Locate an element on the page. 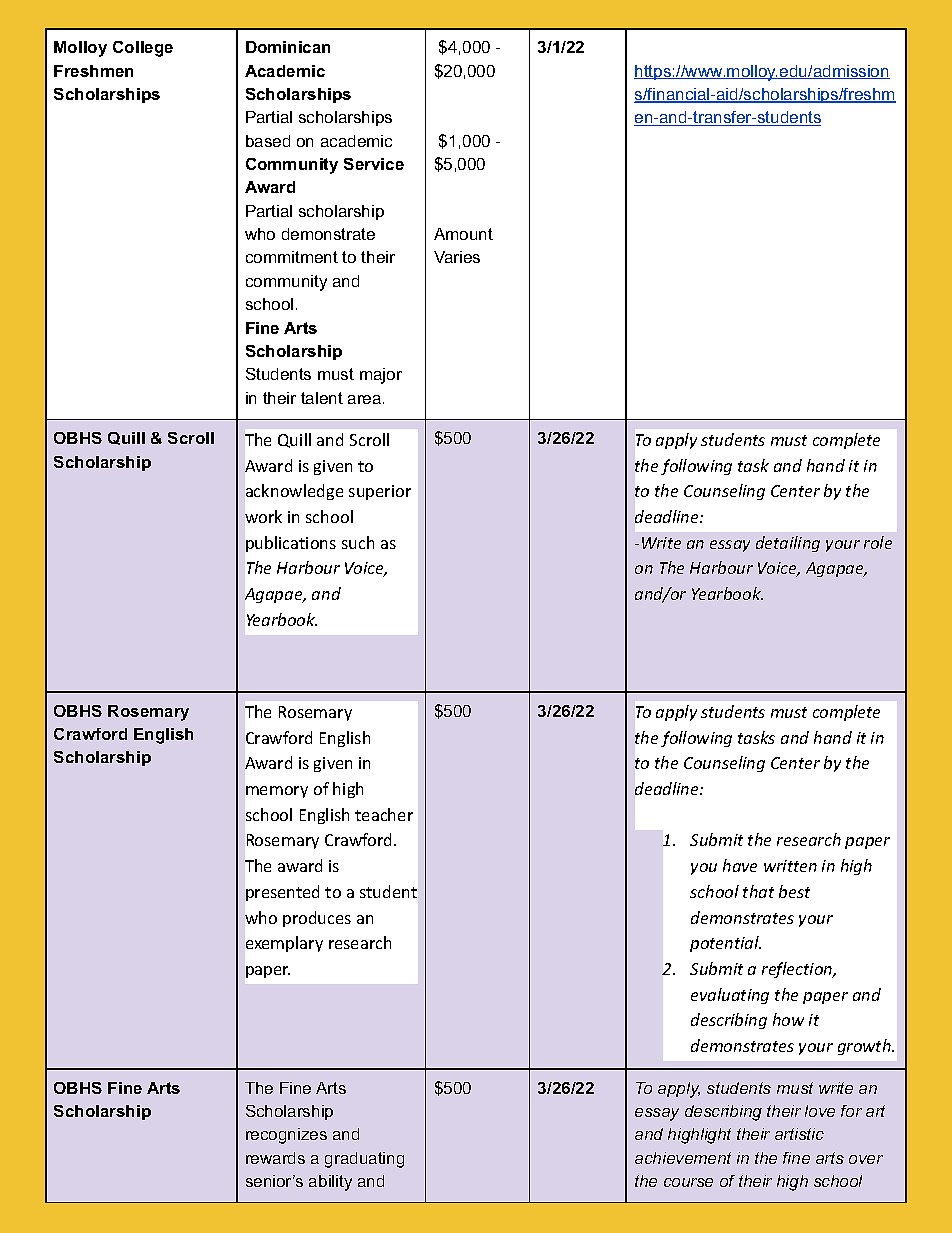 Image resolution: width=952 pixels, height=1233 pixels. talent is located at coordinates (322, 398).
